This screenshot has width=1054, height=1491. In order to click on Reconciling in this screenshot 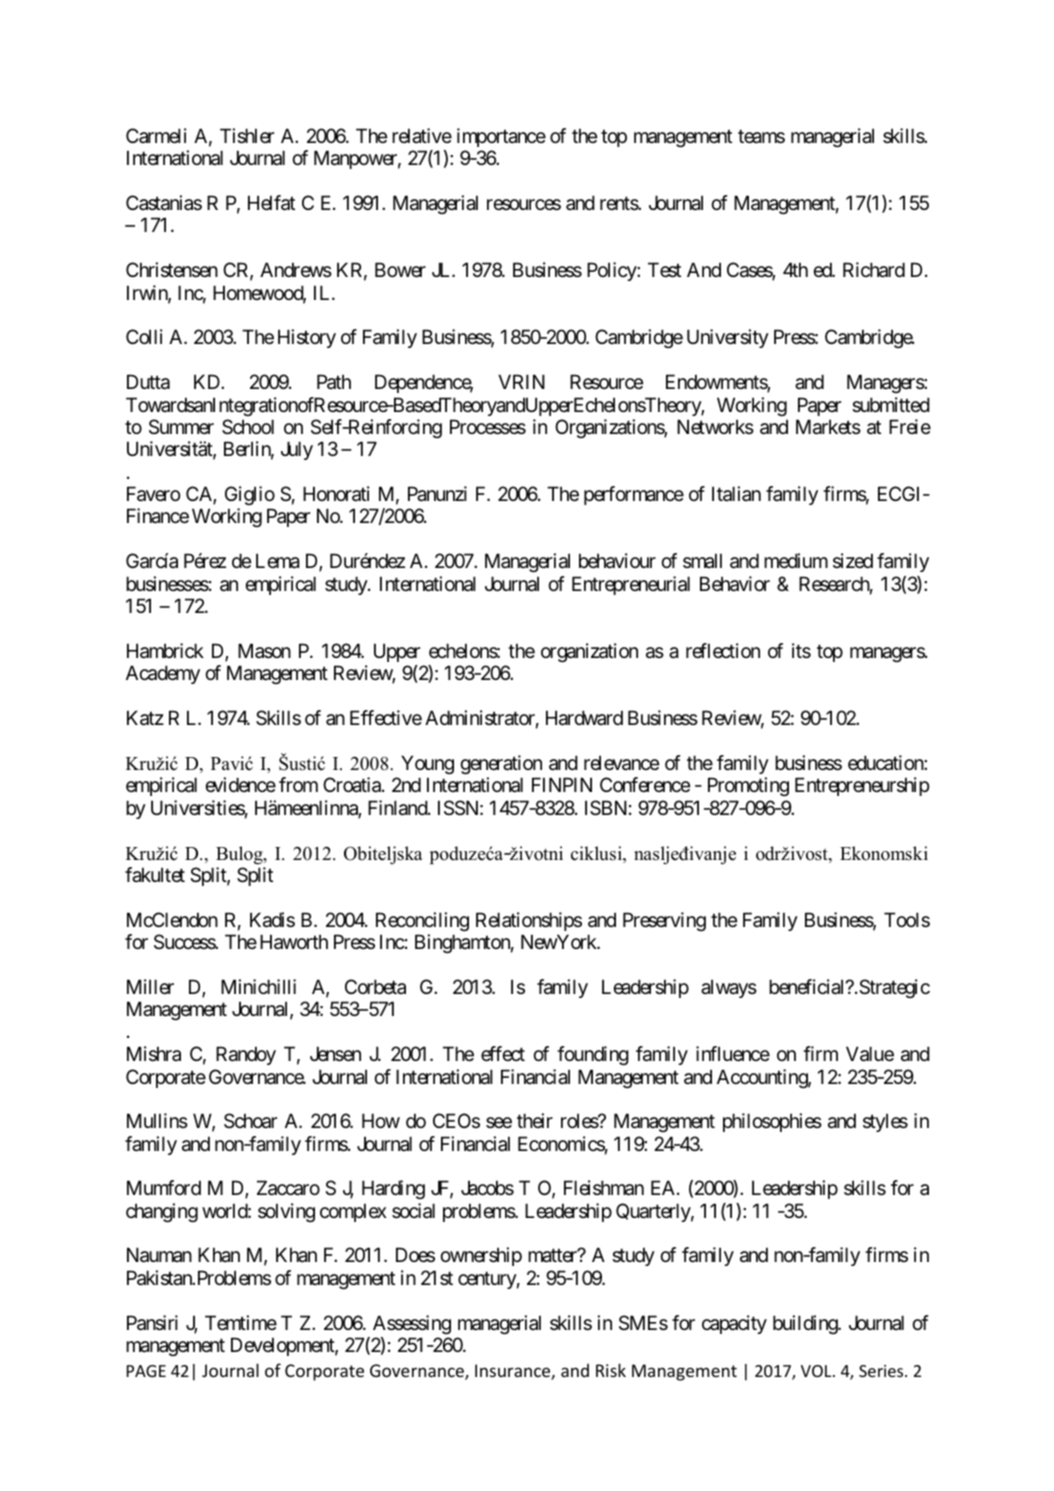, I will do `click(422, 921)`.
